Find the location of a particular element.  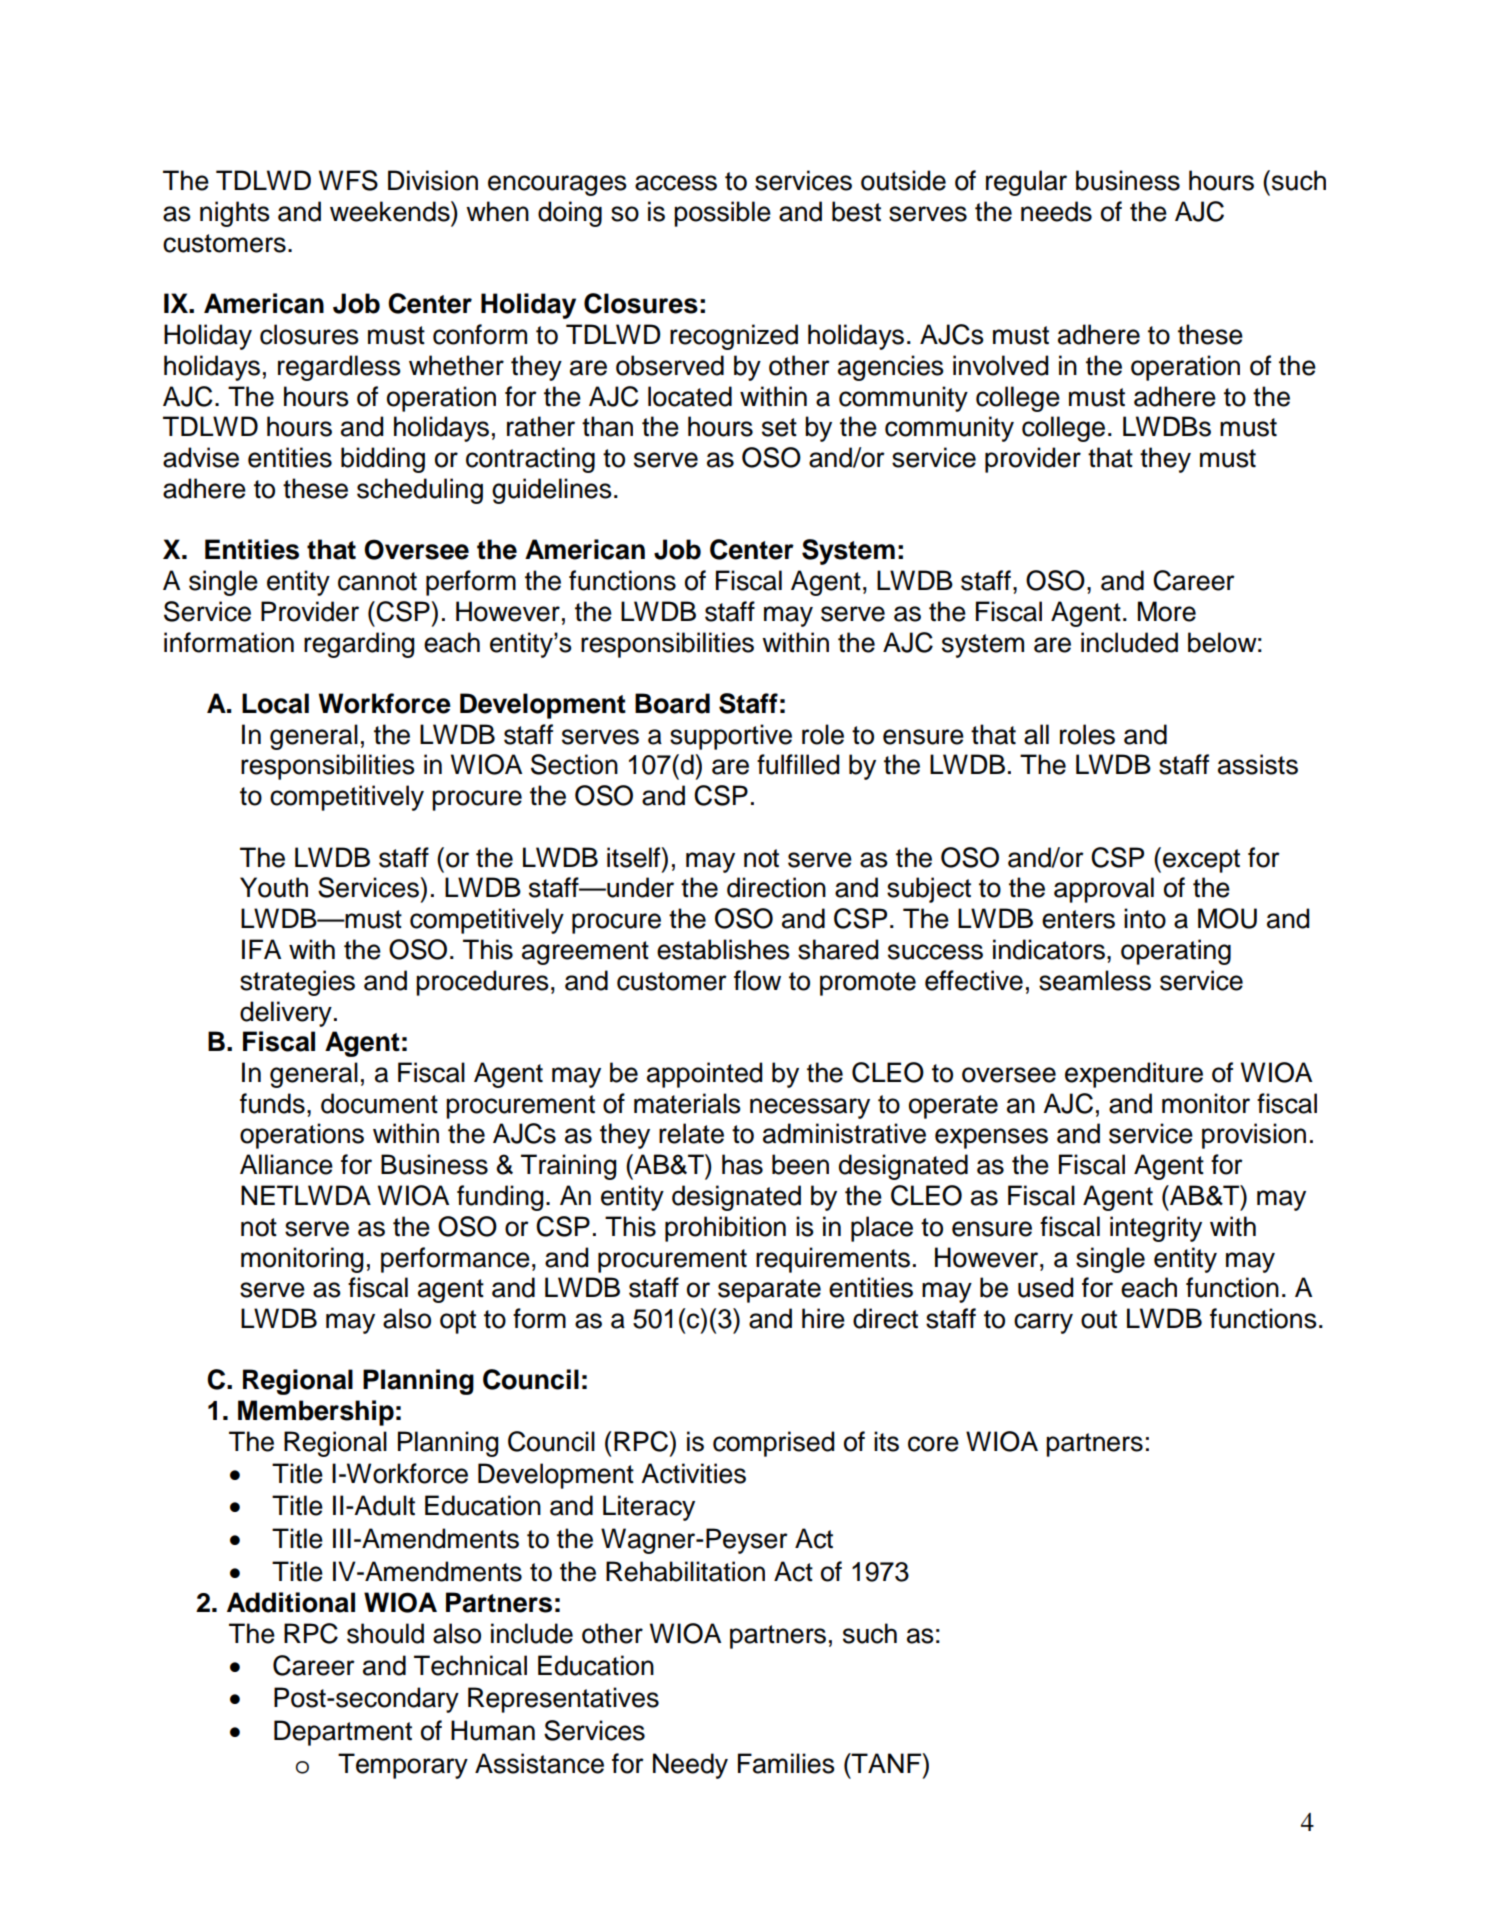

Department is located at coordinates (343, 1733).
